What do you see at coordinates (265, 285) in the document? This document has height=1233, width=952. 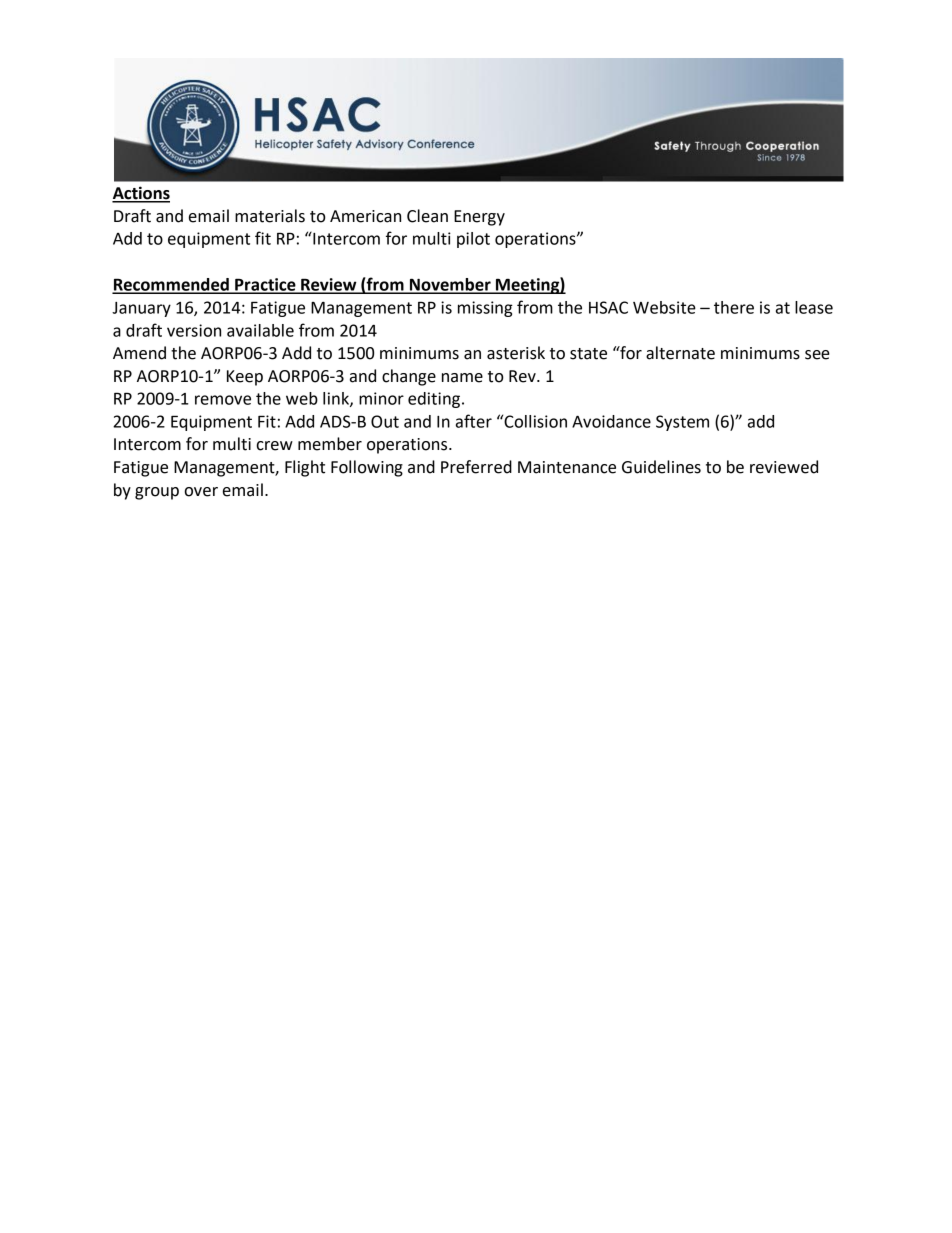 I see `Practice` at bounding box center [265, 285].
